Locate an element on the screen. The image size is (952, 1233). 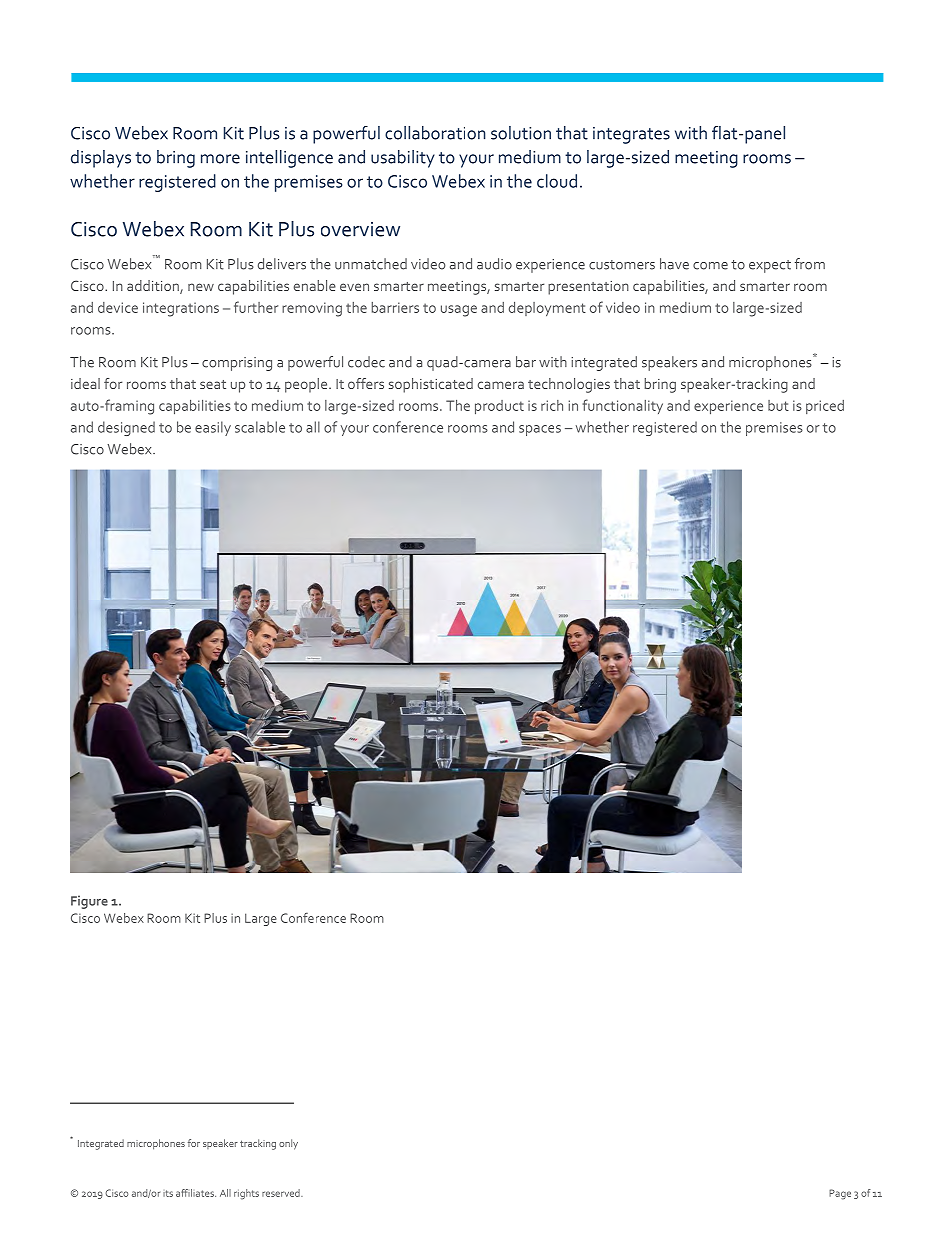
Page is located at coordinates (840, 1194).
